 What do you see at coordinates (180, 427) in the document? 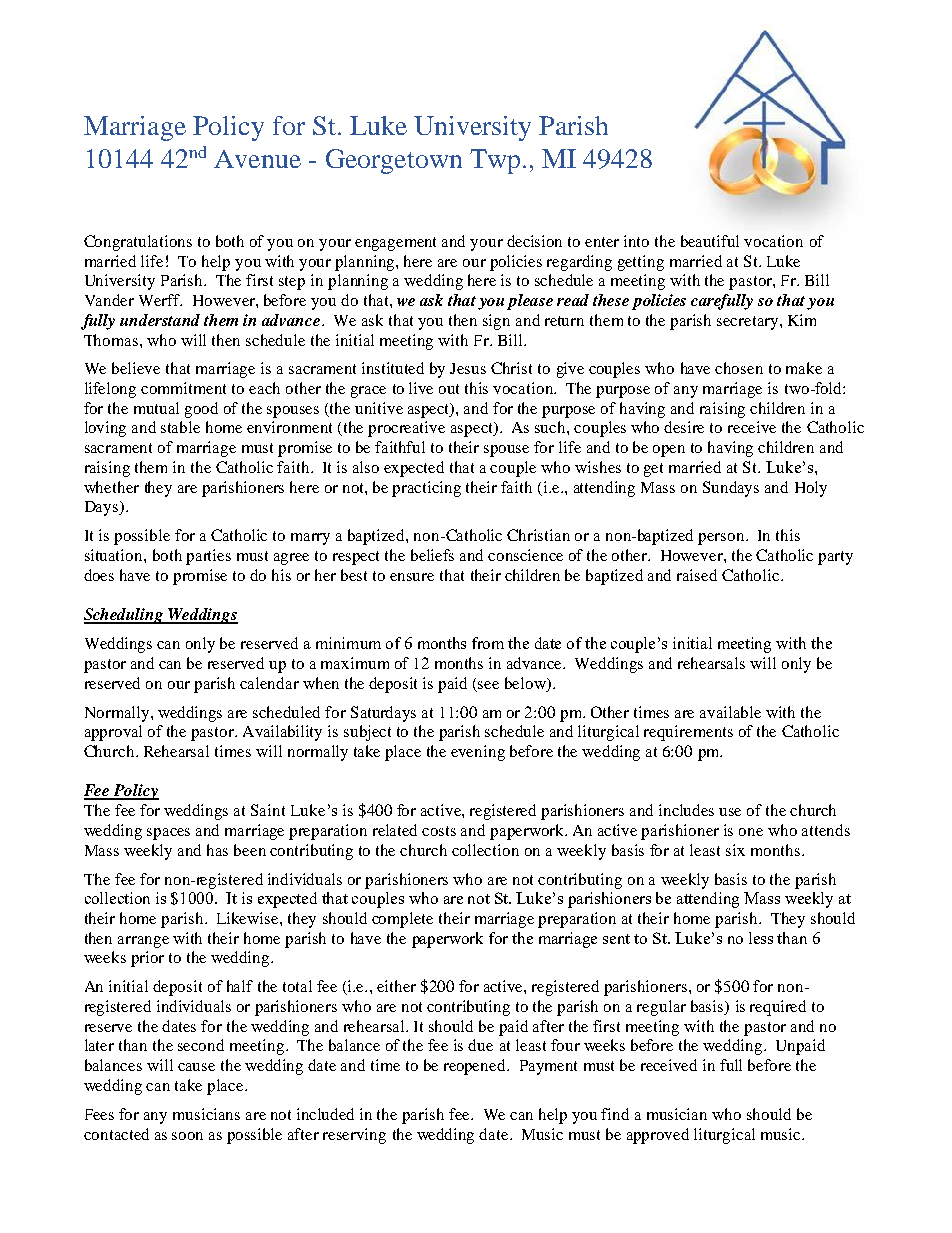
I see `stable` at bounding box center [180, 427].
